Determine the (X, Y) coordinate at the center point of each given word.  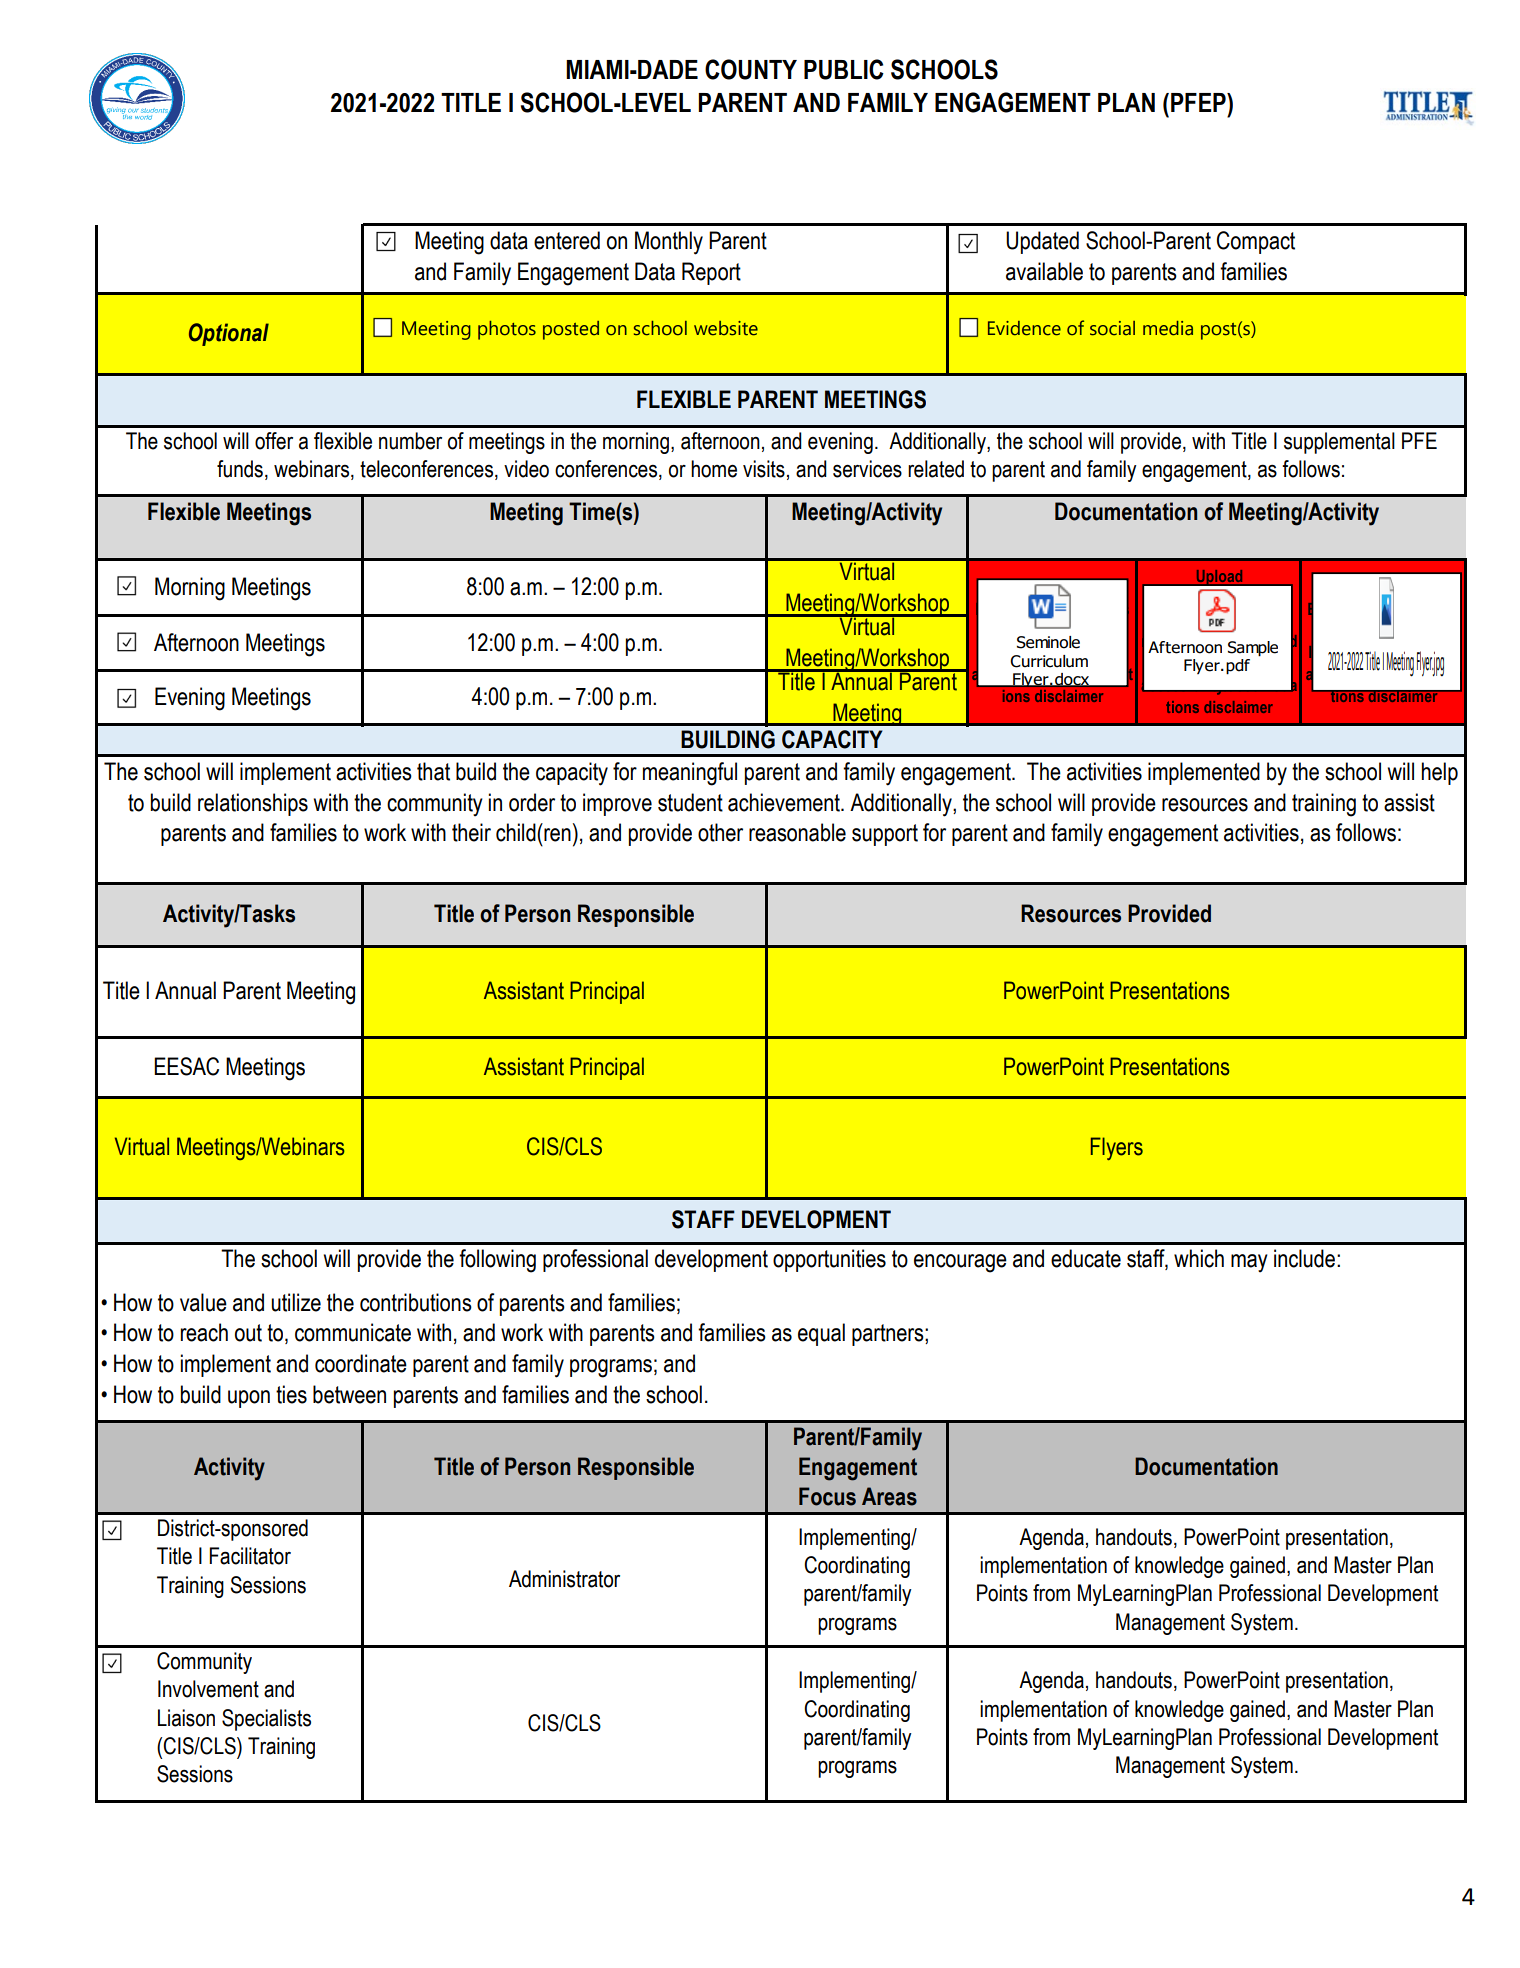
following (497, 1261)
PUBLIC (844, 69)
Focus (827, 1496)
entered (567, 240)
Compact (1256, 242)
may (1249, 1263)
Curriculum (1049, 661)
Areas (889, 1496)
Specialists (266, 1720)
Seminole (1048, 642)
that (433, 771)
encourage (960, 1263)
